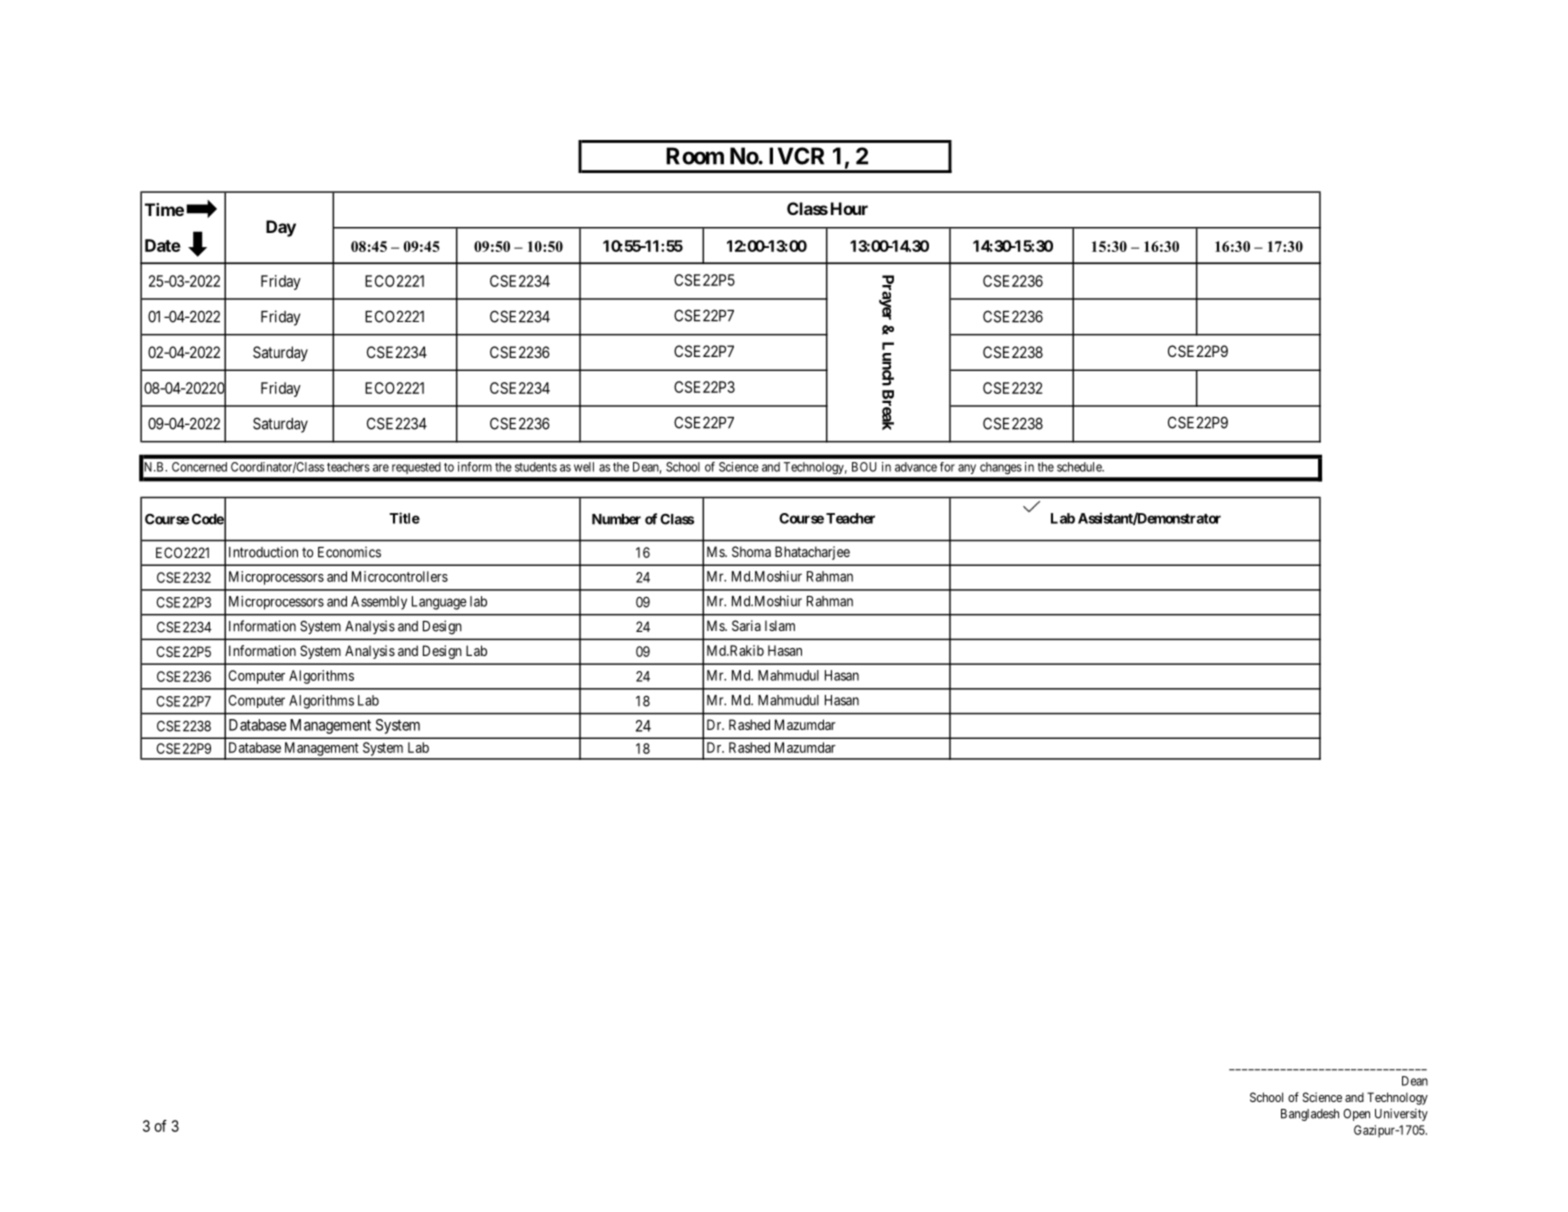  Describe the element at coordinates (695, 156) in the screenshot. I see `Room` at that location.
